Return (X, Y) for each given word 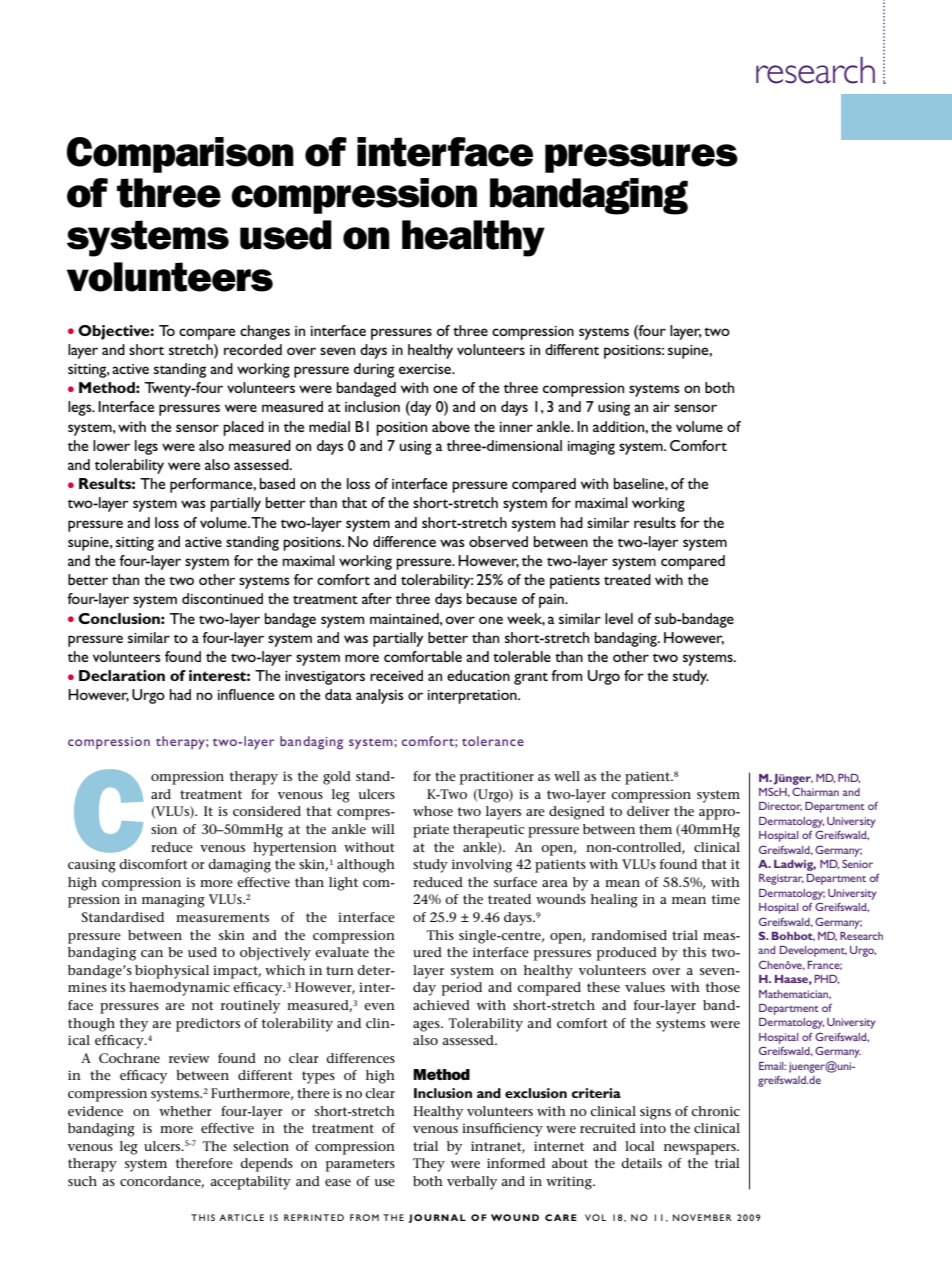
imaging (591, 448)
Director (780, 806)
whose (433, 811)
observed (498, 541)
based (277, 483)
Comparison (180, 155)
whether (185, 1111)
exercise (426, 369)
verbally (472, 1183)
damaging (239, 866)
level (619, 618)
